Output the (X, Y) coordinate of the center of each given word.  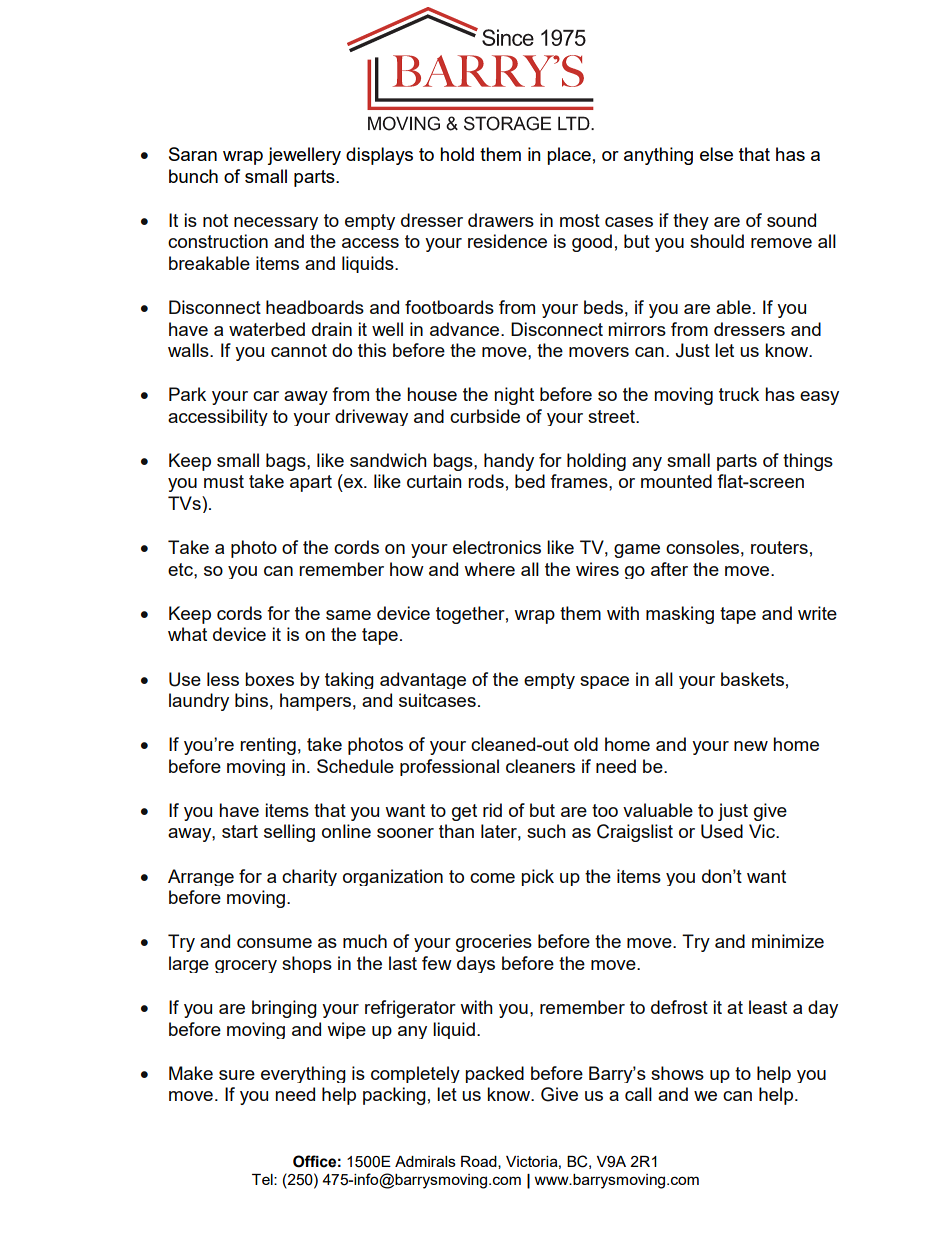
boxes (269, 679)
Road (480, 1162)
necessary (276, 223)
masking (680, 615)
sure (237, 1075)
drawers (501, 220)
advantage (423, 680)
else (716, 154)
